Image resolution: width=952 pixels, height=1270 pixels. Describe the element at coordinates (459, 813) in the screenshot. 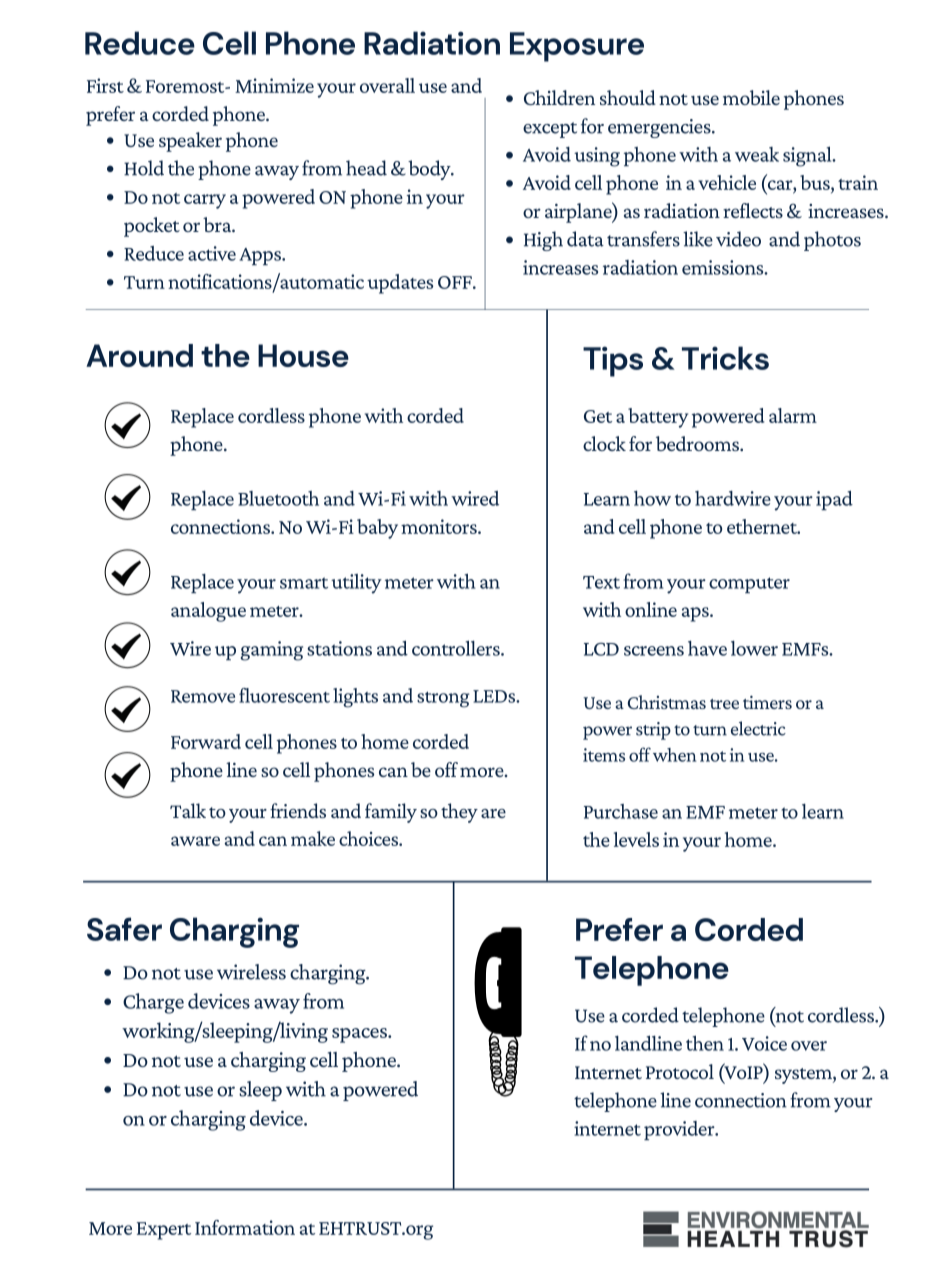

I see `they` at that location.
